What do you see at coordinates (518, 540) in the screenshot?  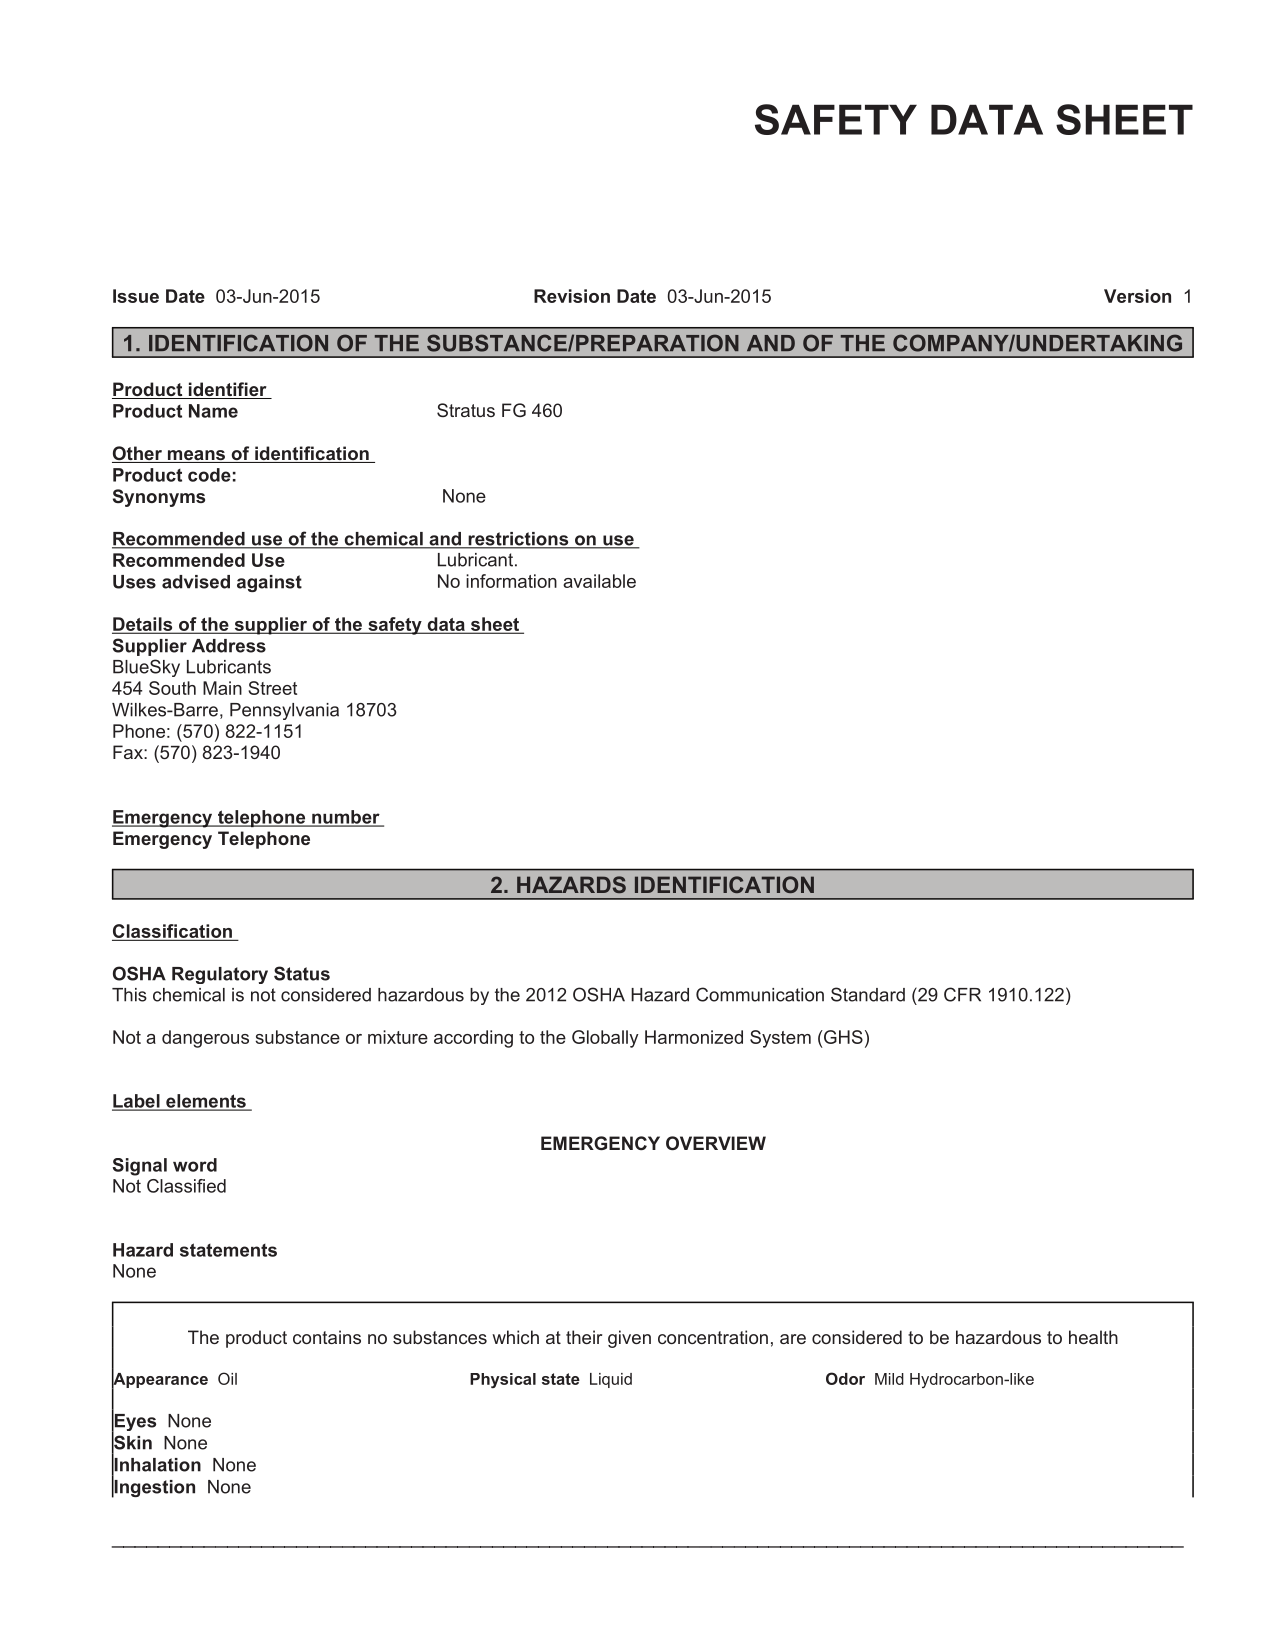 I see `restrictions` at bounding box center [518, 540].
